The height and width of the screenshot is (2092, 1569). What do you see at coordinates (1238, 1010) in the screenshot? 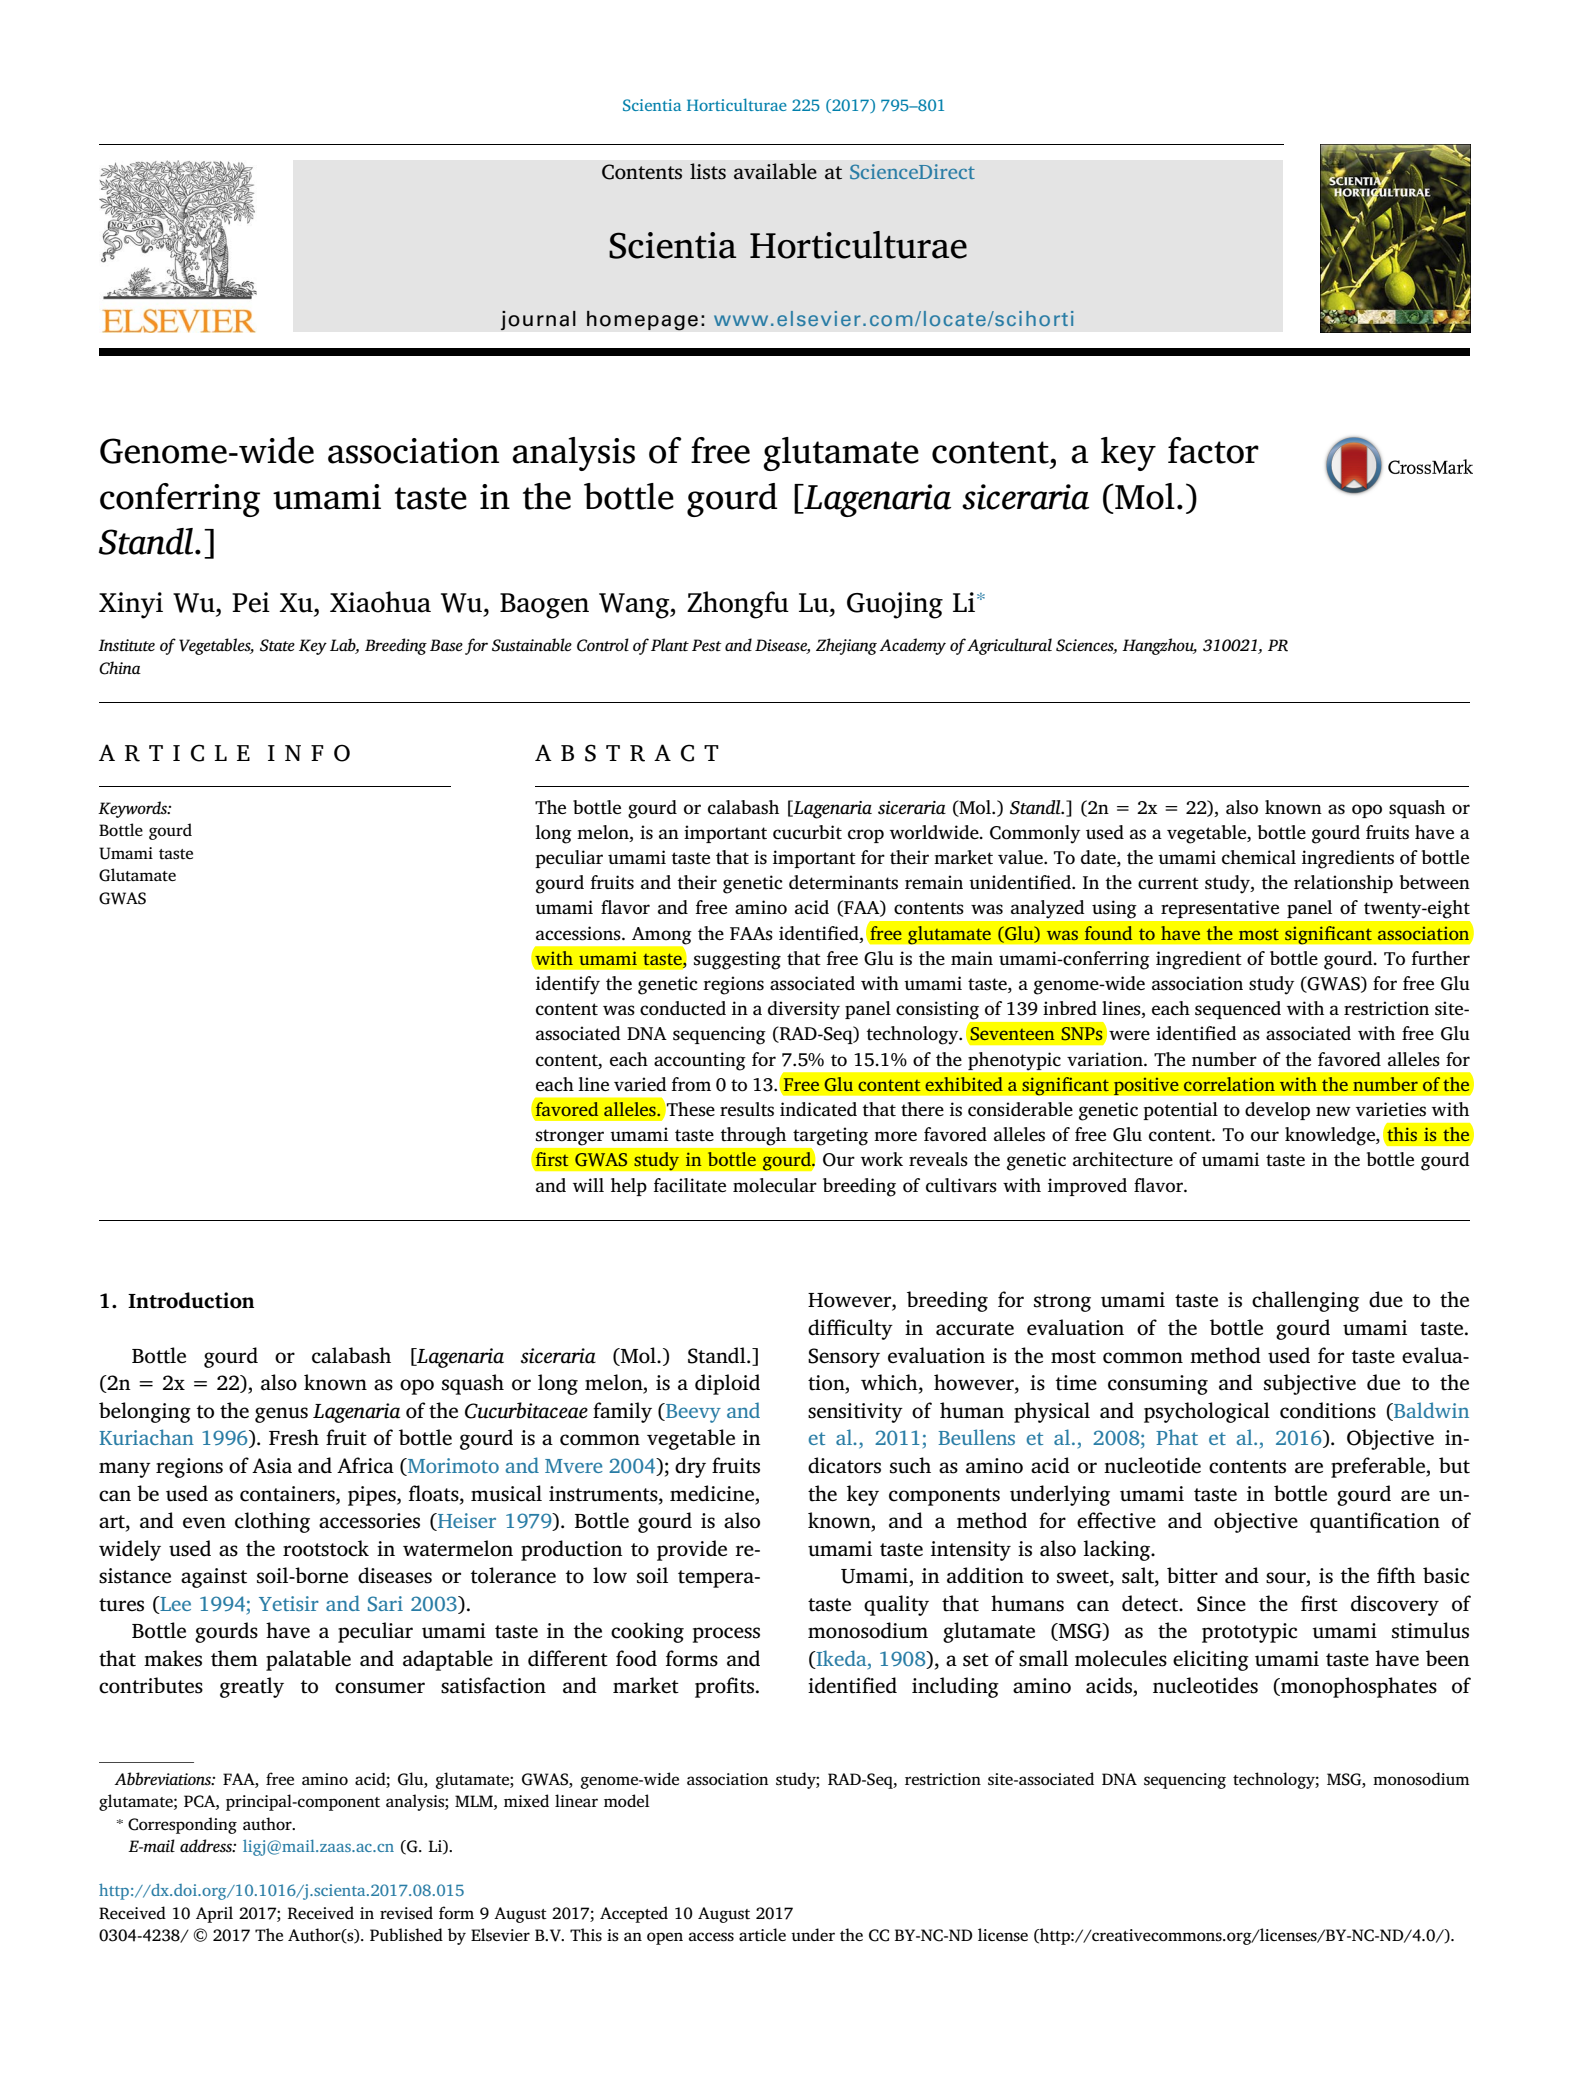
I see `sequenced` at bounding box center [1238, 1010].
